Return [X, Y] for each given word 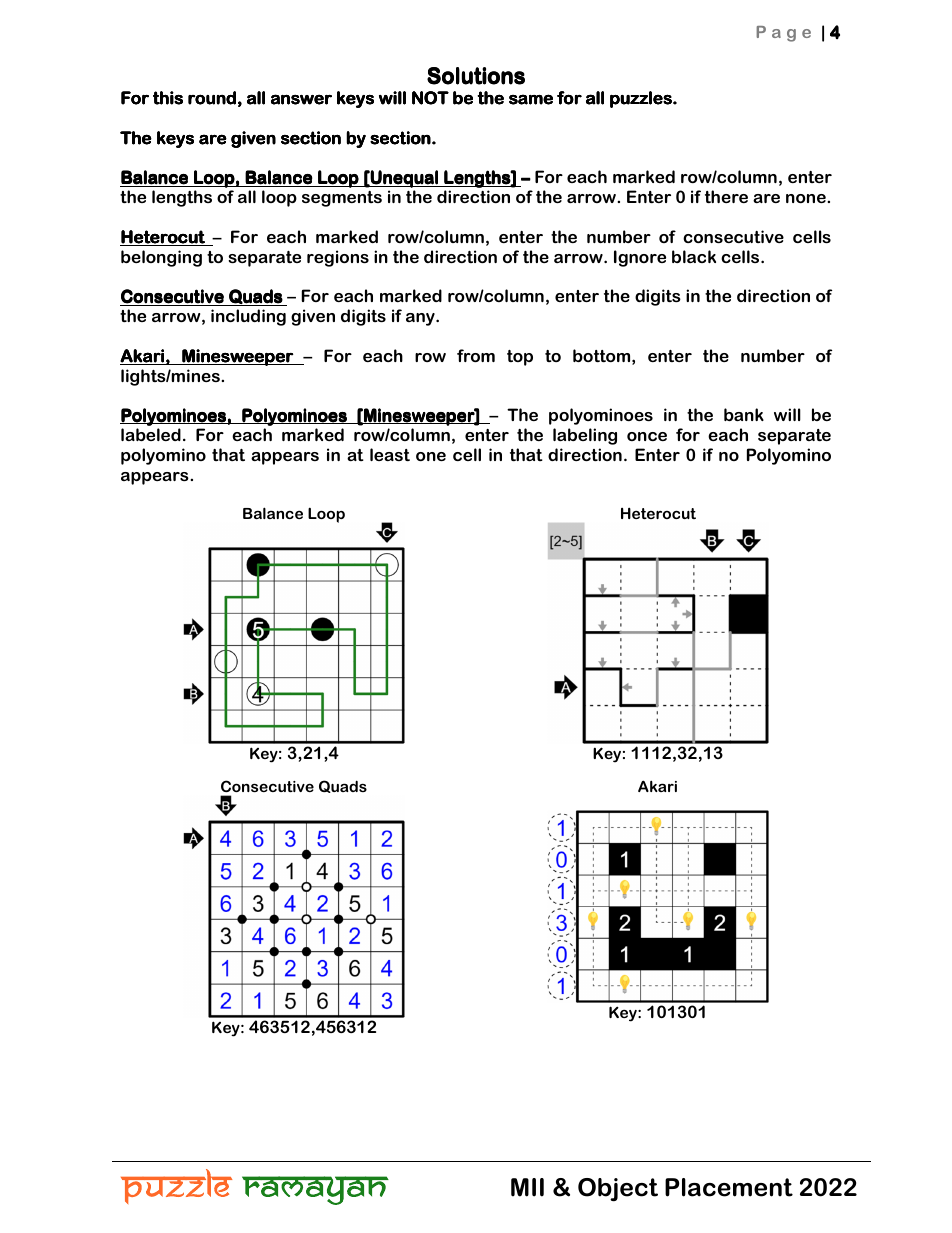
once [647, 436]
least [390, 454]
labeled [151, 434]
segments [342, 199]
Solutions [476, 76]
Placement [729, 1187]
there [726, 196]
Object [618, 1190]
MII [527, 1187]
